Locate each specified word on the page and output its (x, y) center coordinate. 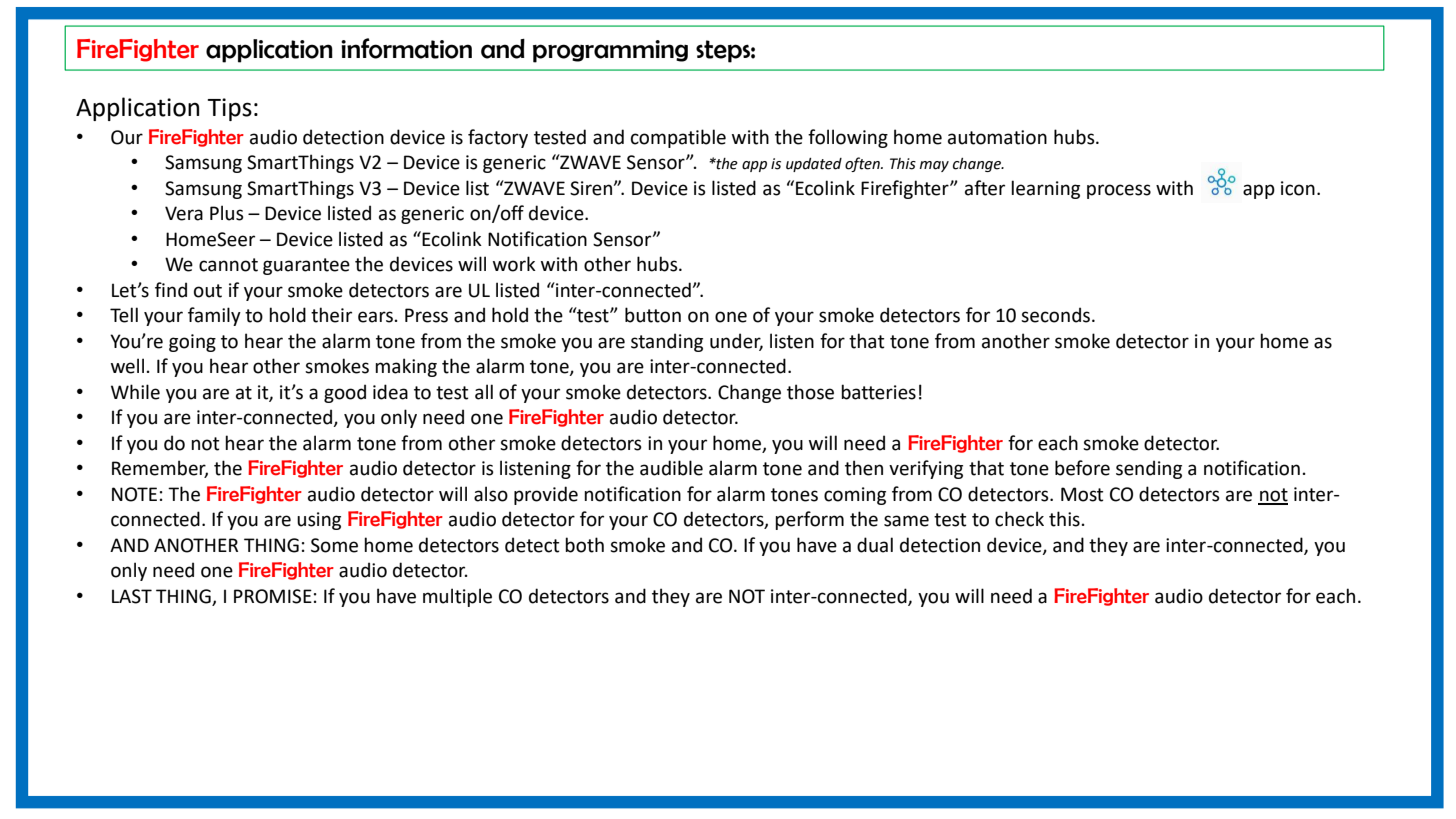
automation (997, 137)
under (736, 341)
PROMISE (273, 596)
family (214, 316)
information (406, 48)
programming (610, 51)
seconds (1057, 315)
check (1019, 519)
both (584, 545)
